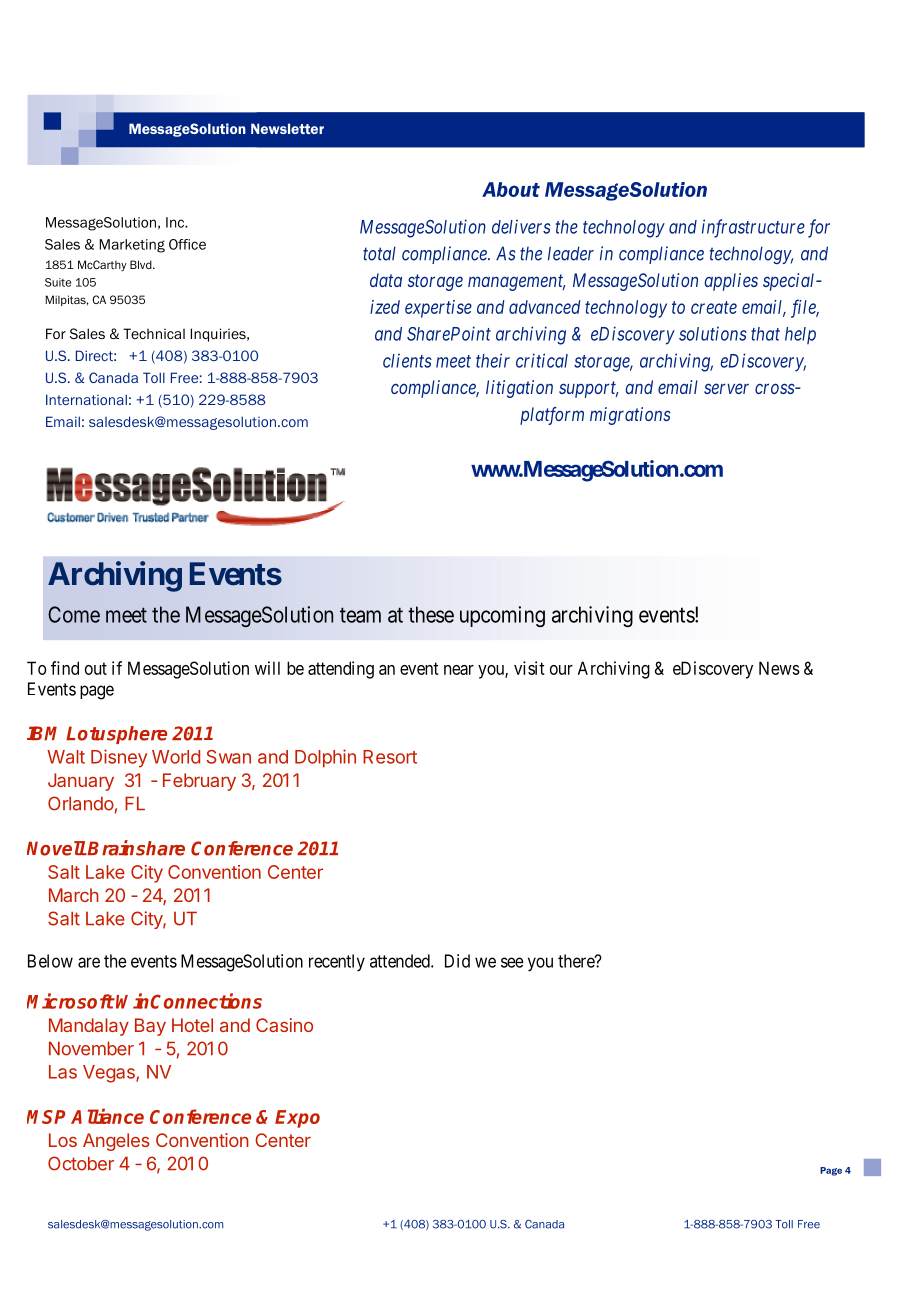 This screenshot has height=1308, width=924. What do you see at coordinates (731, 282) in the screenshot?
I see `applies` at bounding box center [731, 282].
